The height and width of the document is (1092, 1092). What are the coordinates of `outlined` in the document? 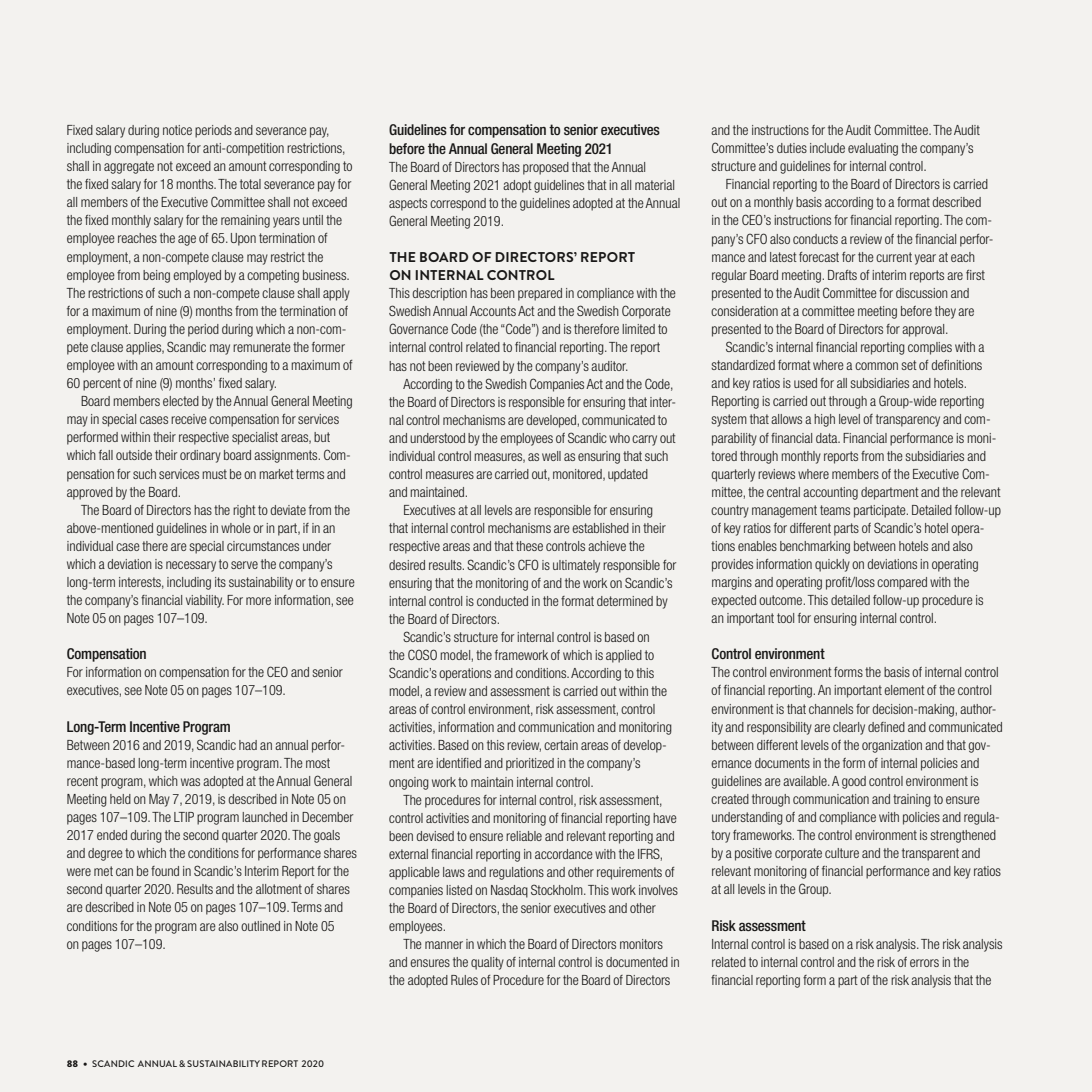 It's located at (260, 926).
